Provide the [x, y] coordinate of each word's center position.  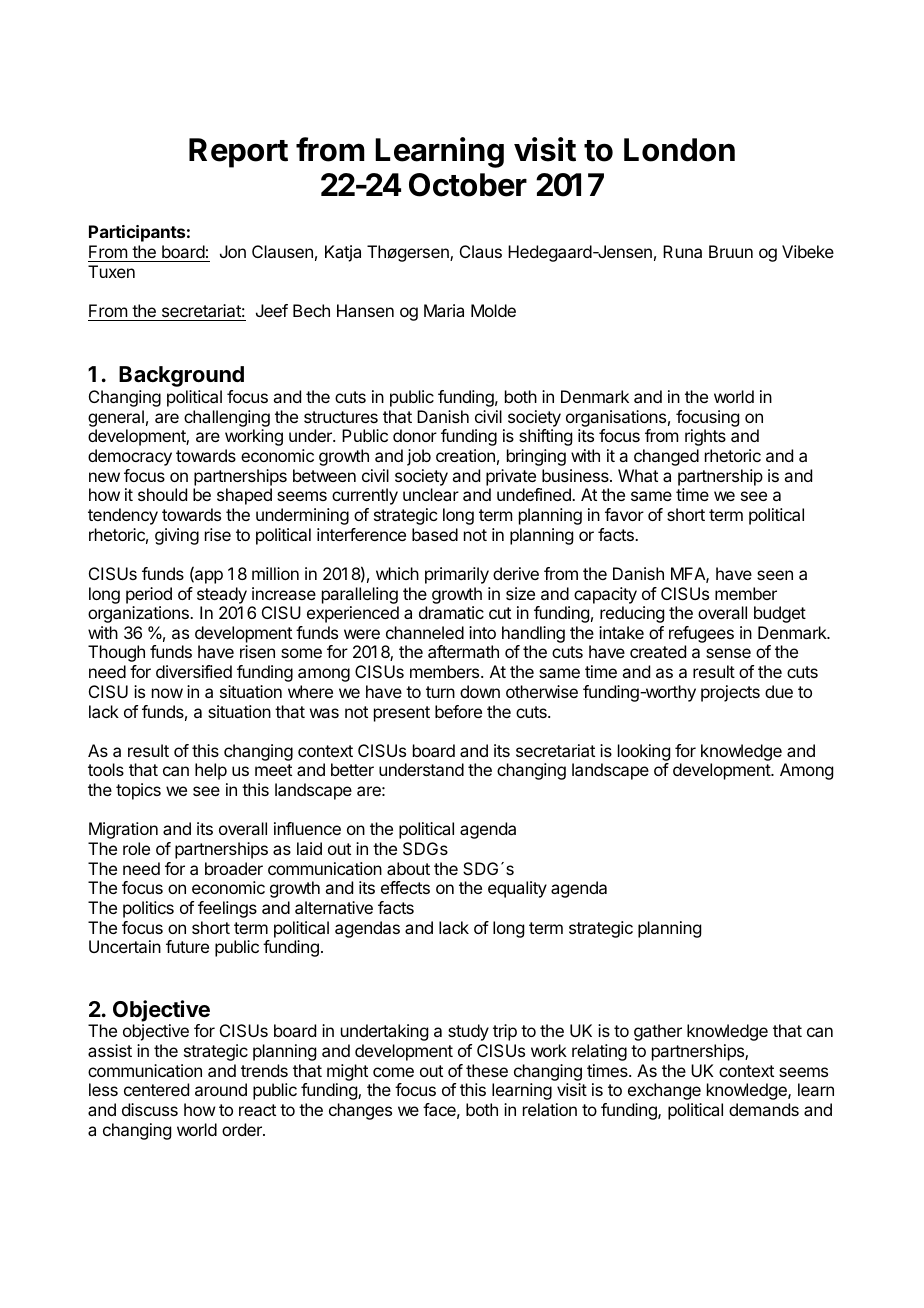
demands [764, 1109]
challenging [227, 418]
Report [238, 153]
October [468, 185]
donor [415, 435]
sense [728, 653]
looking [644, 752]
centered [156, 1089]
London [679, 150]
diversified [194, 671]
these [487, 1070]
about [408, 868]
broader [234, 868]
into [482, 632]
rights [705, 437]
